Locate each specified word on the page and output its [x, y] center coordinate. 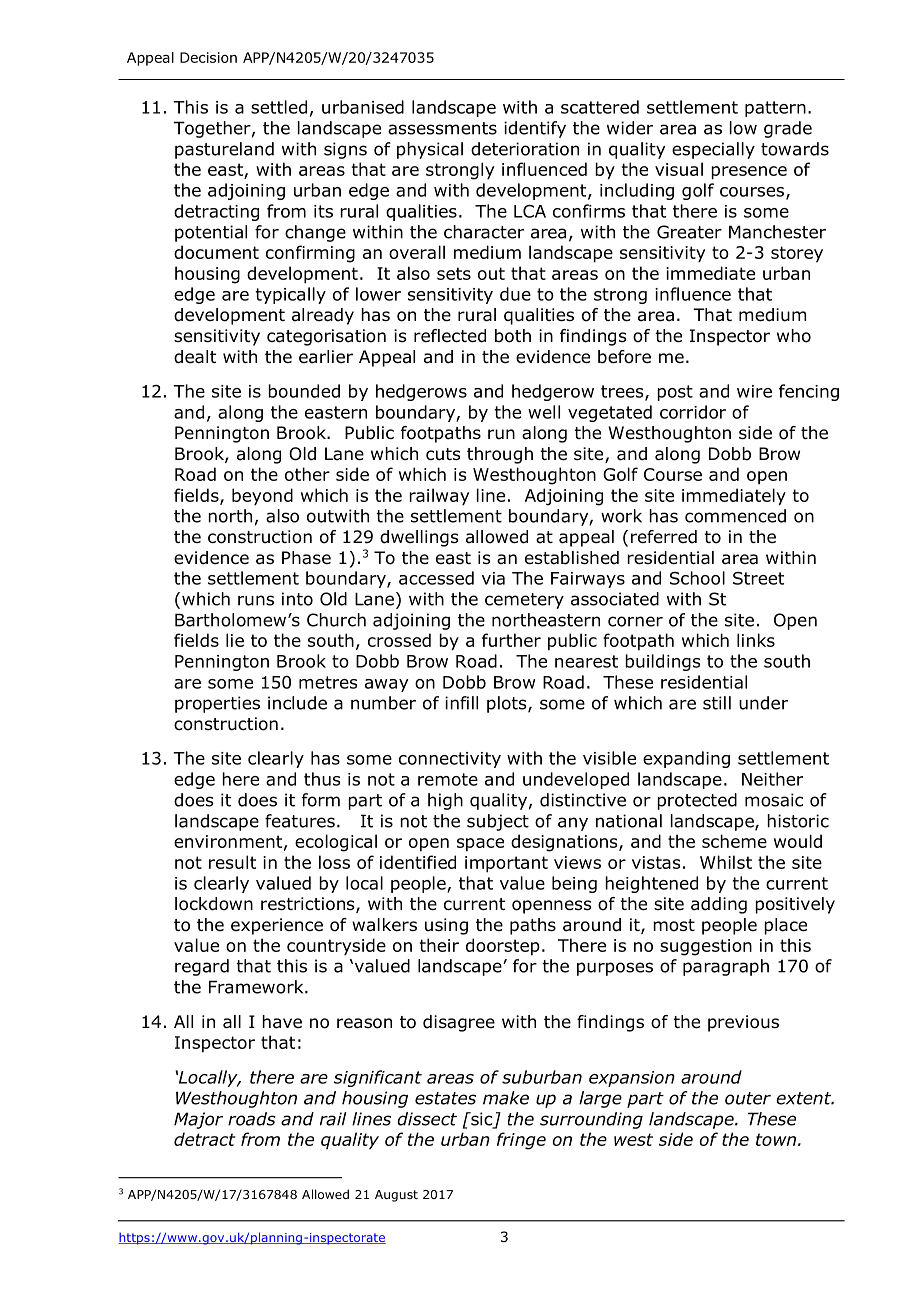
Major [198, 1120]
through [500, 455]
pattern [775, 109]
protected [697, 801]
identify [535, 129]
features [300, 821]
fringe [521, 1141]
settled [279, 107]
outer [748, 1098]
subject [498, 822]
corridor [693, 412]
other [307, 474]
